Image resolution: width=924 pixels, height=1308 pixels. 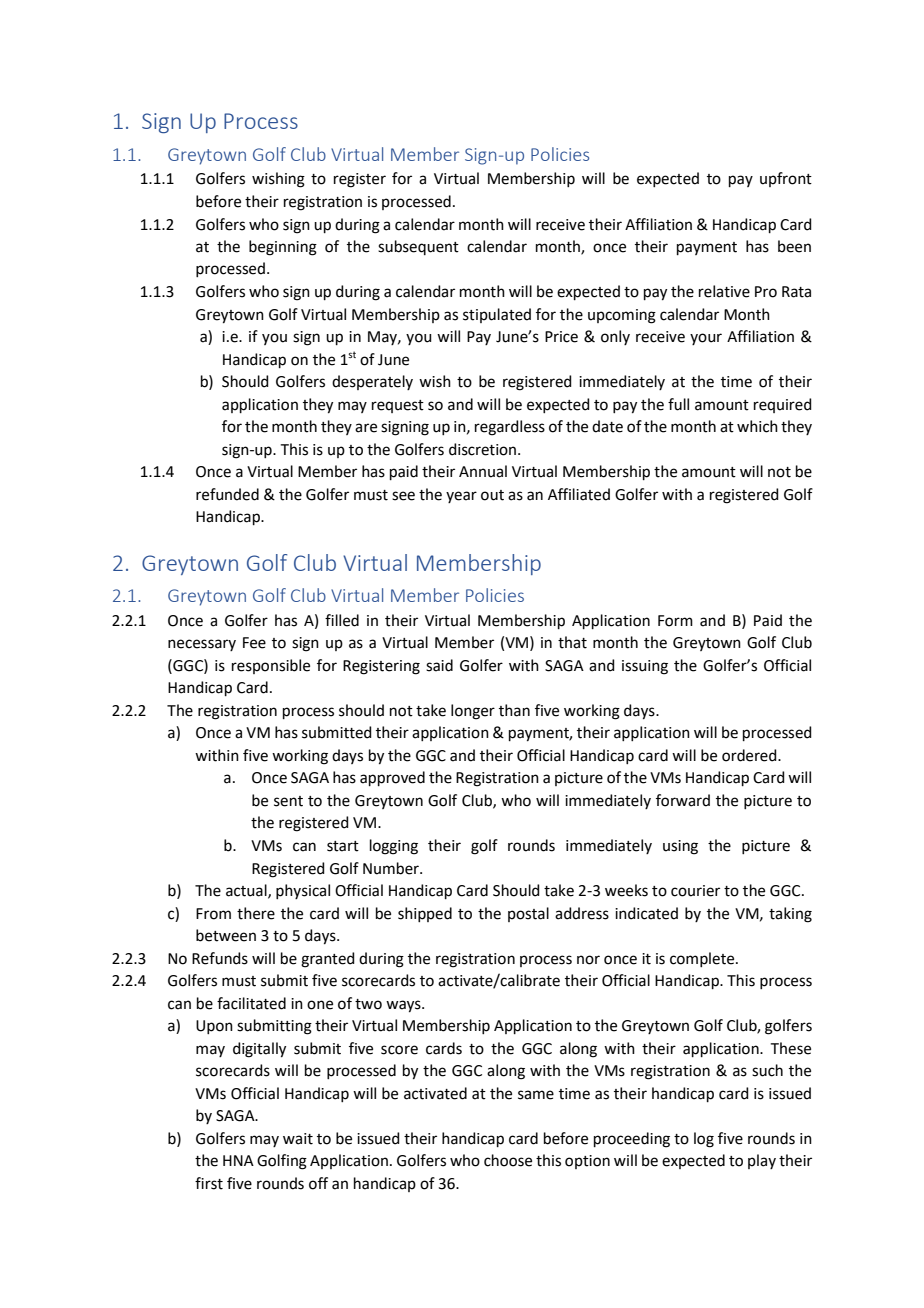 What do you see at coordinates (283, 248) in the document?
I see `beginning` at bounding box center [283, 248].
